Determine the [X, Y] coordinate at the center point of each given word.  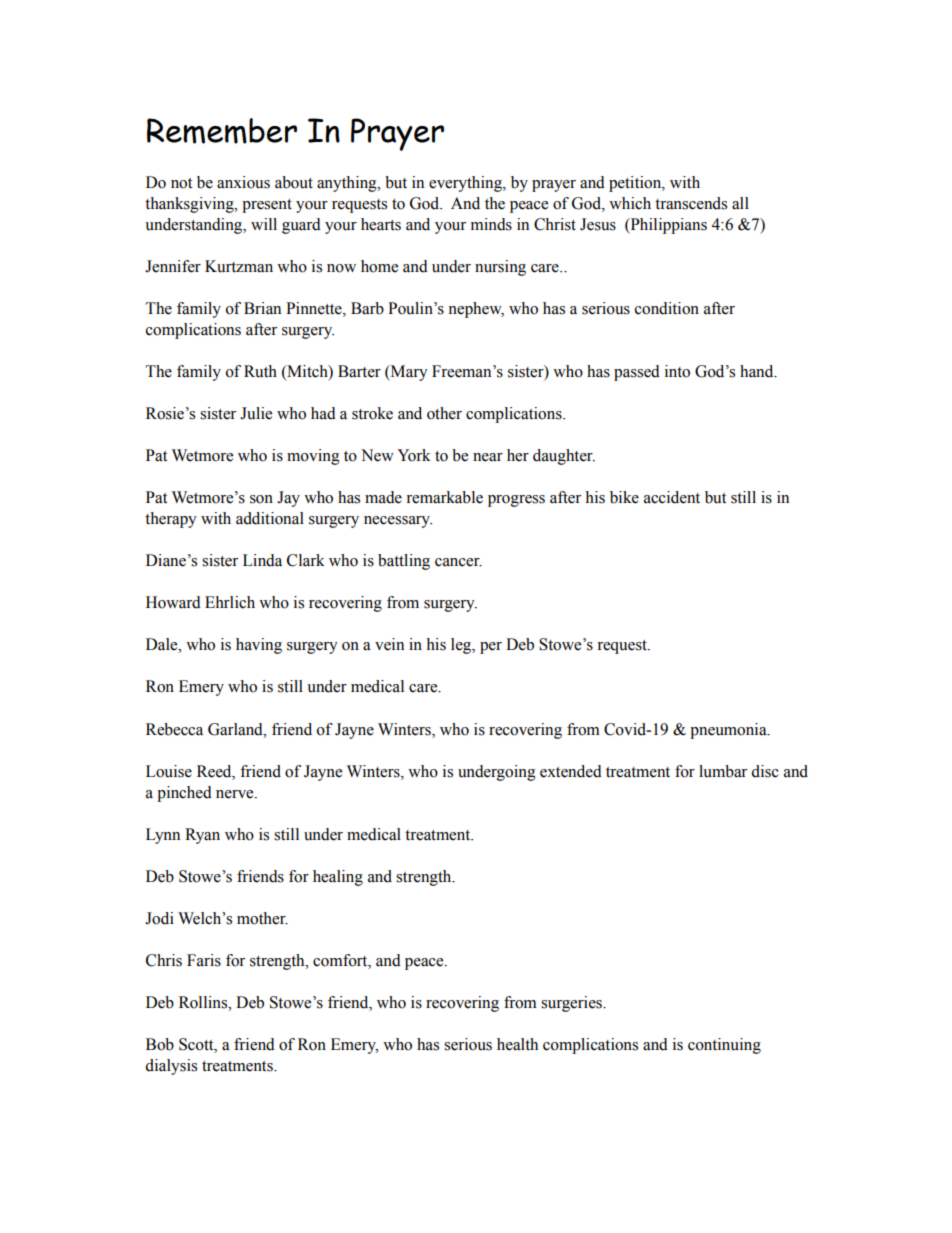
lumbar [723, 771]
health [517, 1044]
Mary [408, 373]
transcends [691, 203]
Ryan [202, 836]
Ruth [260, 371]
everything [466, 184]
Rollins [204, 1002]
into [677, 371]
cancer [458, 562]
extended [571, 771]
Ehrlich [230, 602]
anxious [243, 182]
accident [672, 497]
